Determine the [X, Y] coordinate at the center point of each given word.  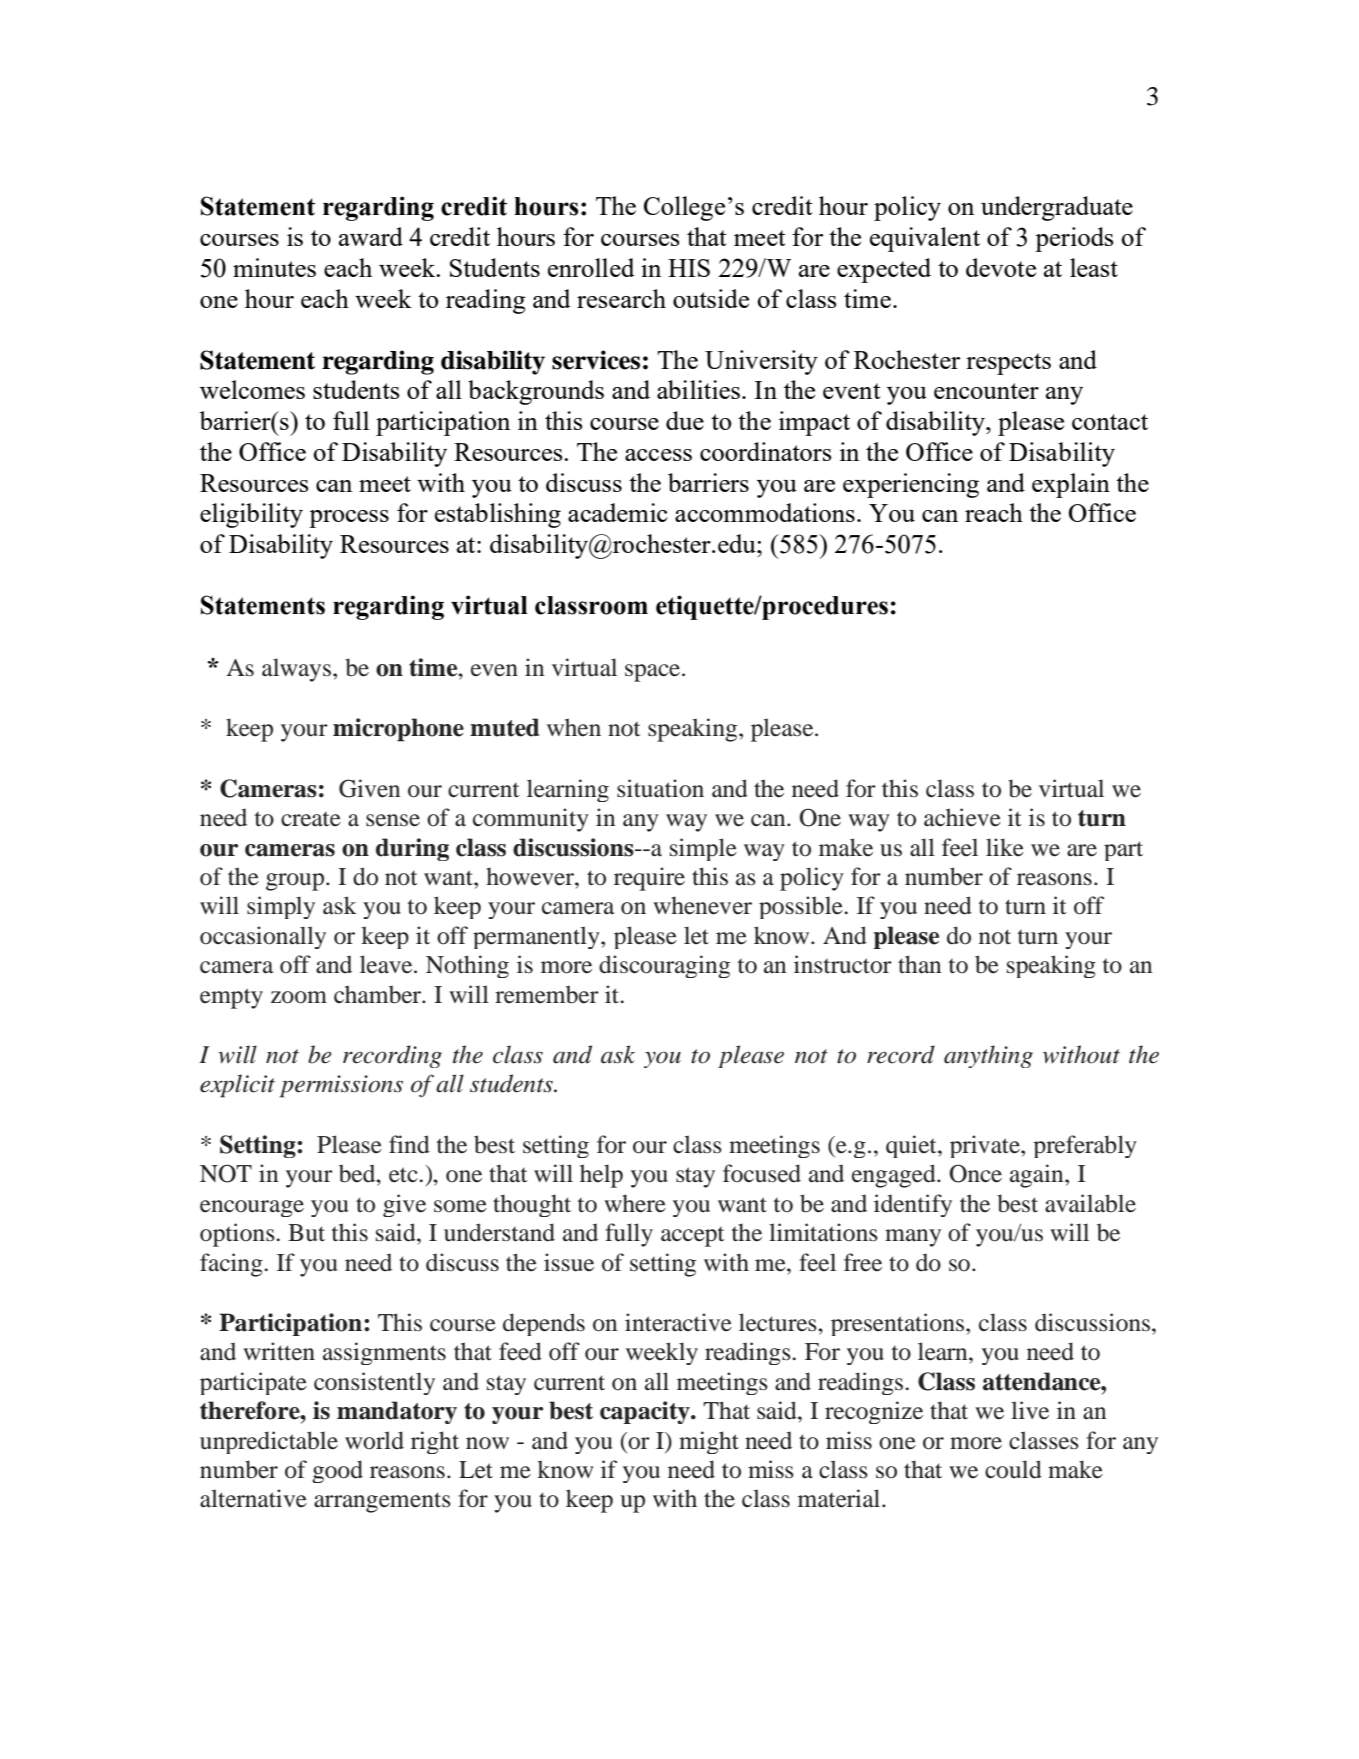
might [709, 1442]
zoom [299, 997]
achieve [962, 817]
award [371, 236]
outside [711, 298]
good [337, 1471]
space [654, 673]
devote [1001, 267]
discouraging [664, 966]
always [296, 670]
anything [988, 1056]
